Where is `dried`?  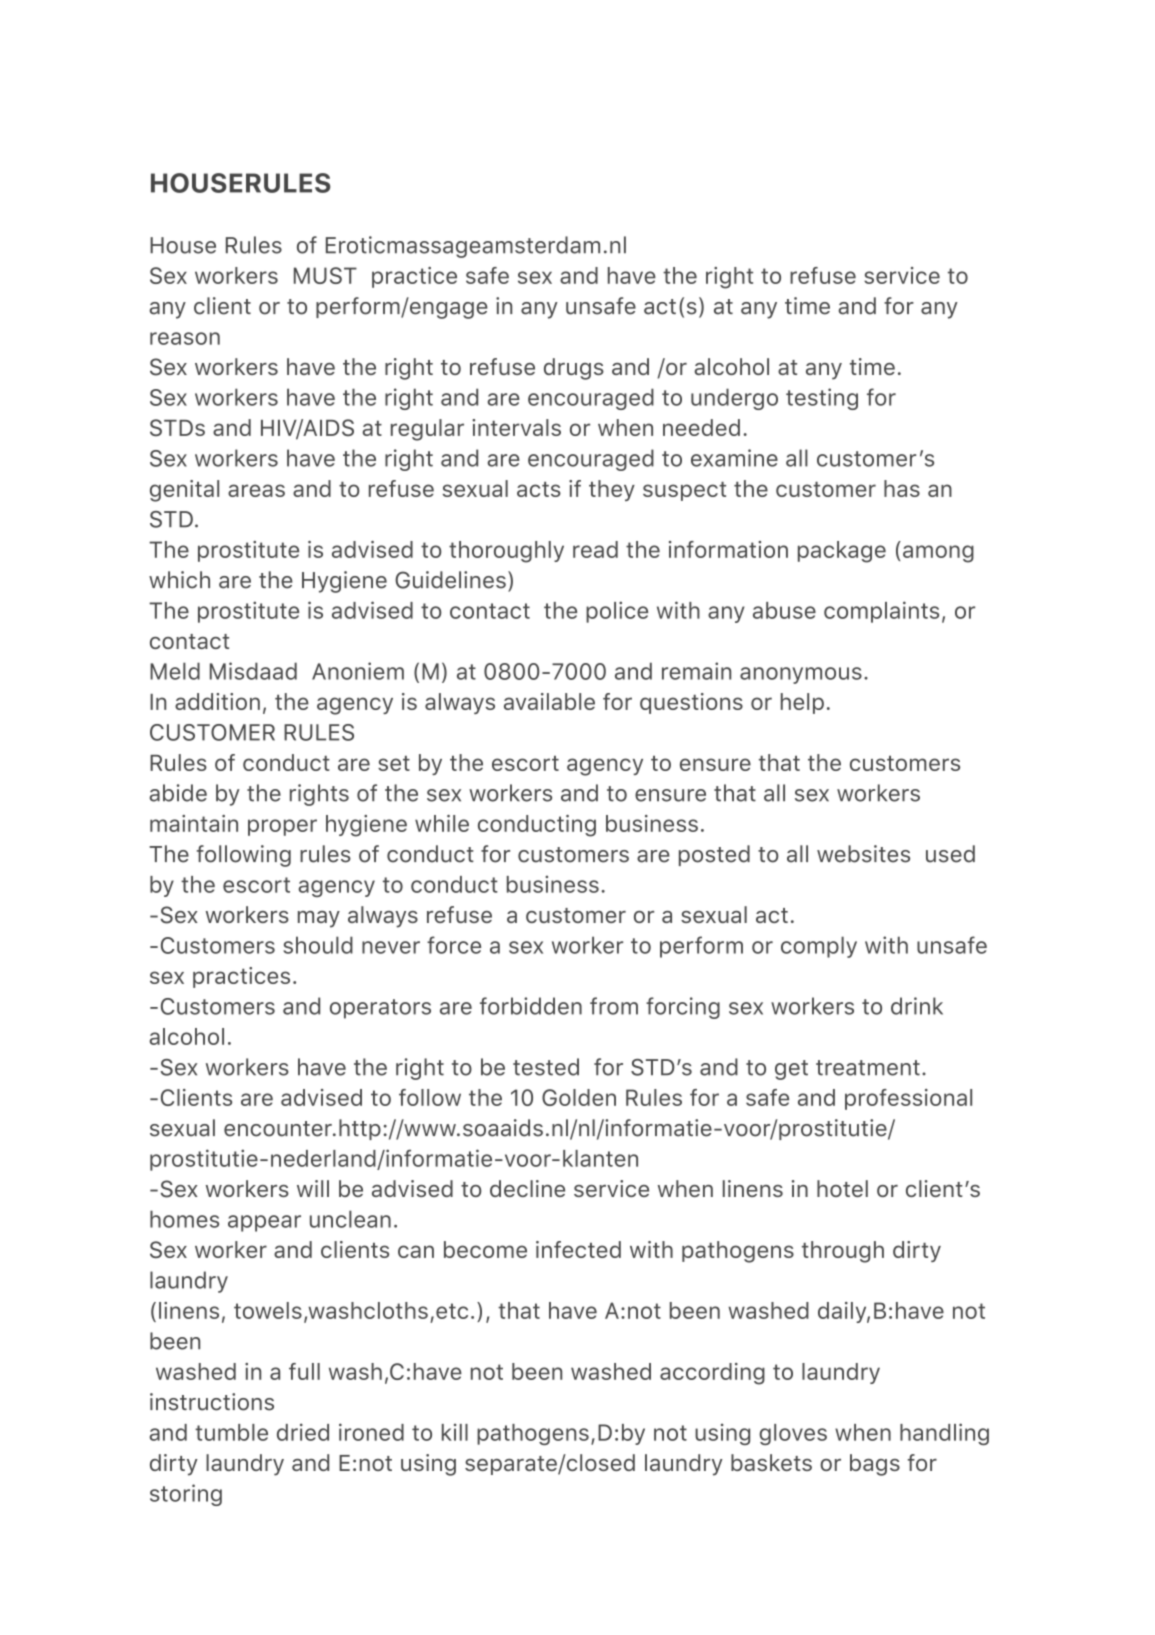 dried is located at coordinates (303, 1432).
